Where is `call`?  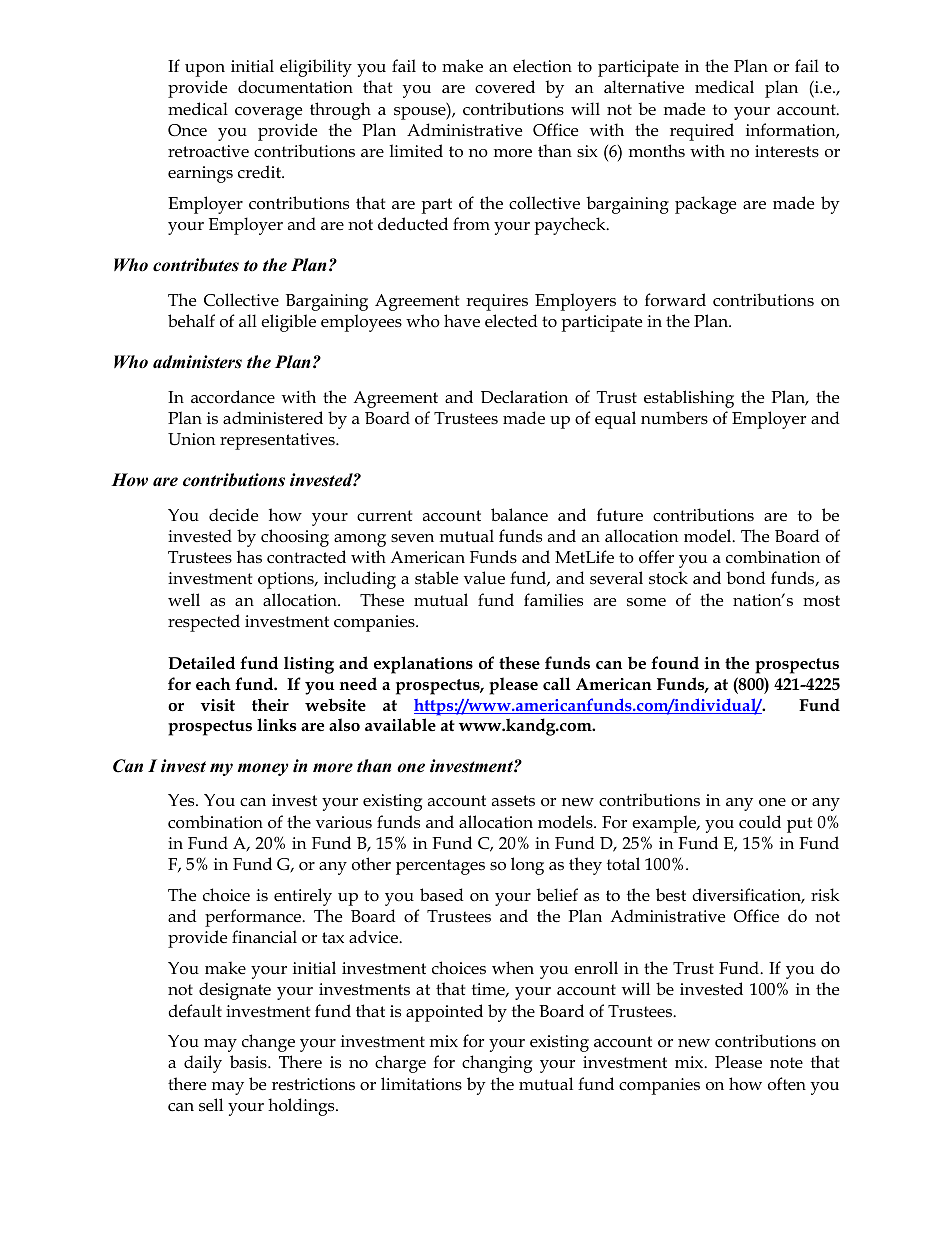
call is located at coordinates (556, 683).
